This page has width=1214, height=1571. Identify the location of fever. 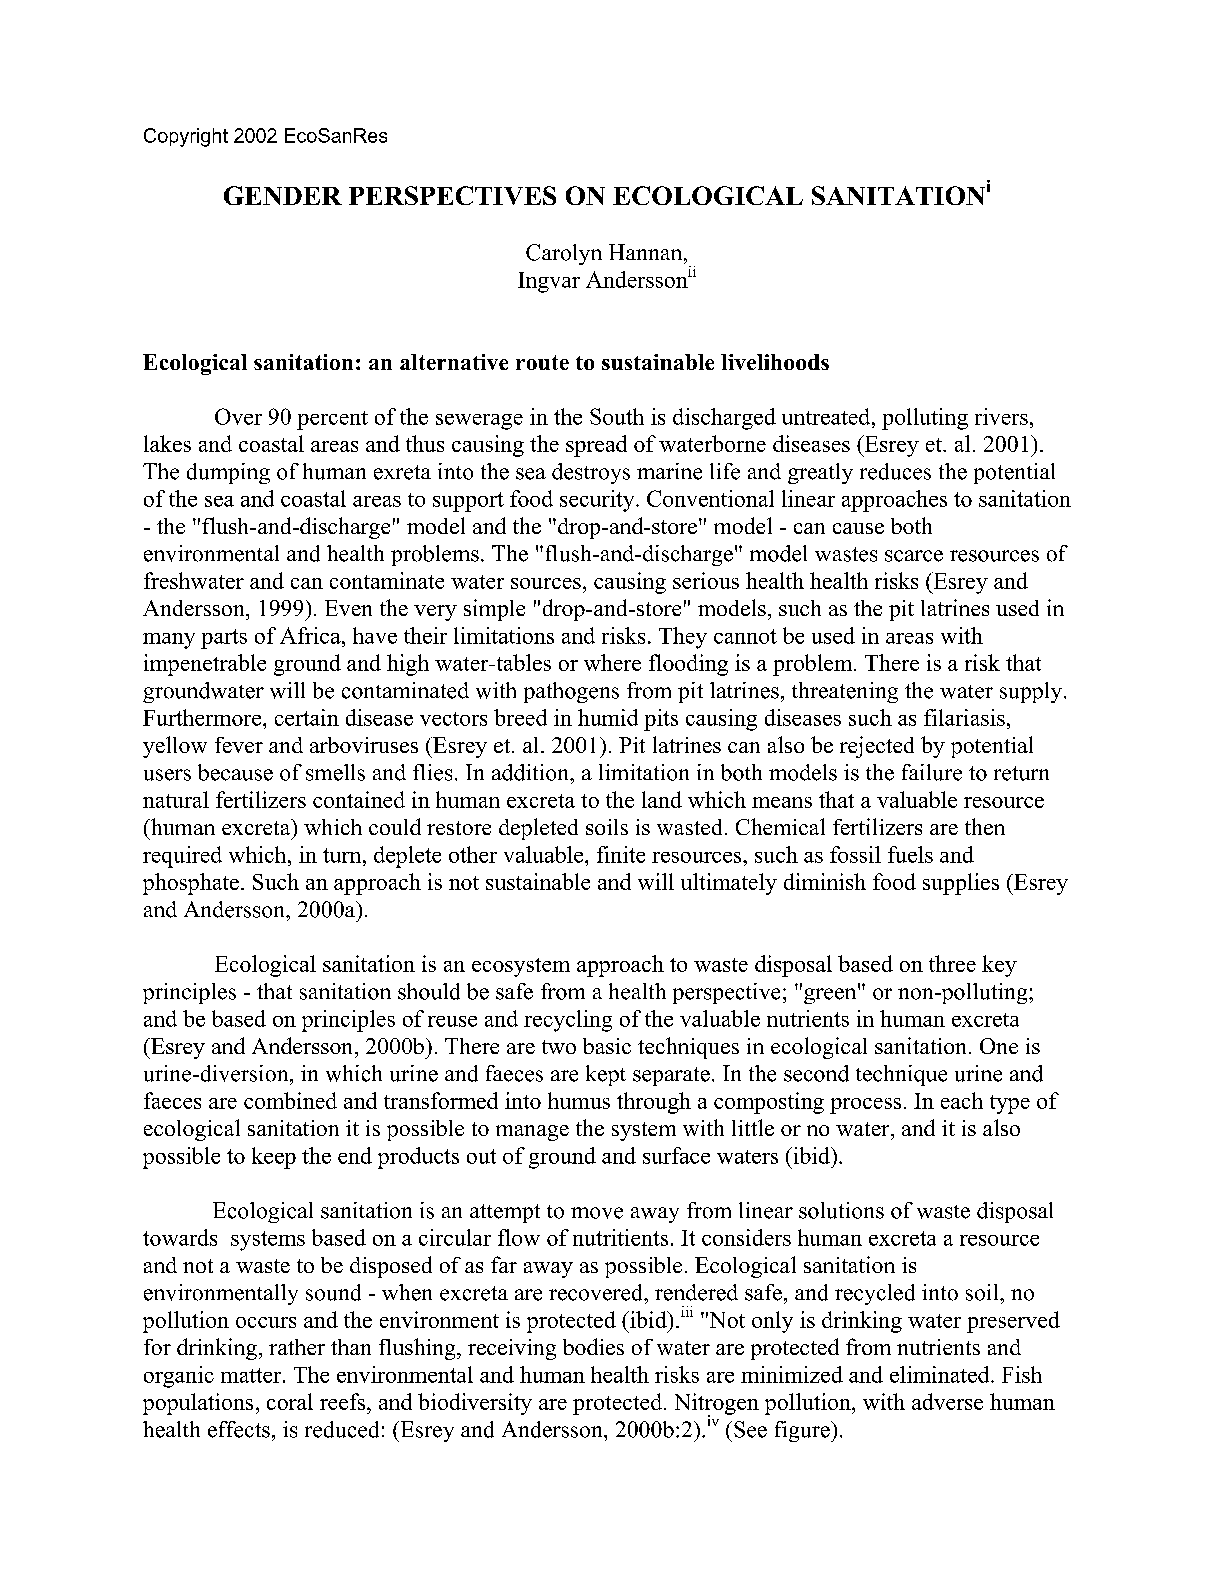
(239, 745).
